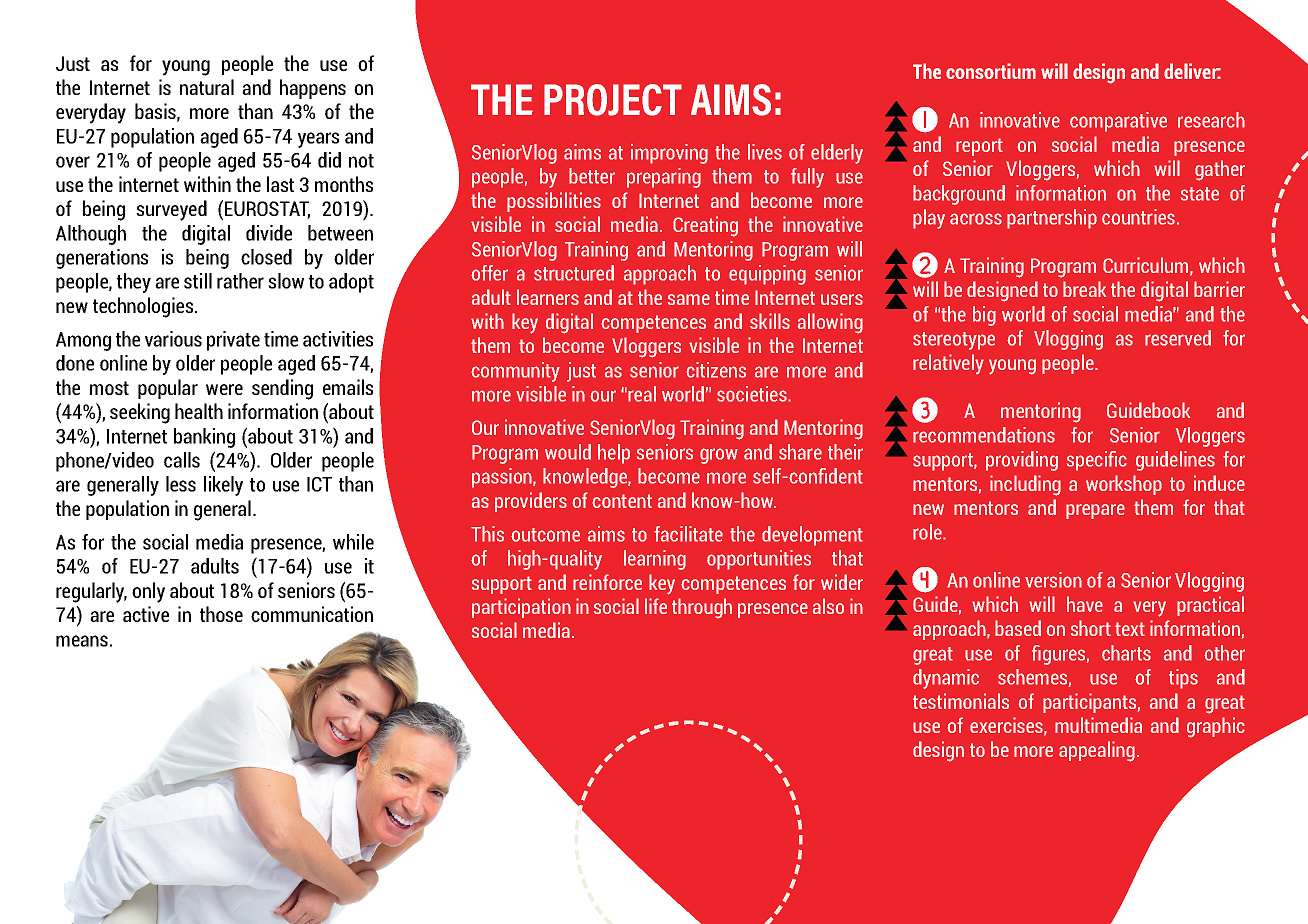 Image resolution: width=1308 pixels, height=924 pixels. Describe the element at coordinates (613, 100) in the document. I see `PROJECT` at that location.
